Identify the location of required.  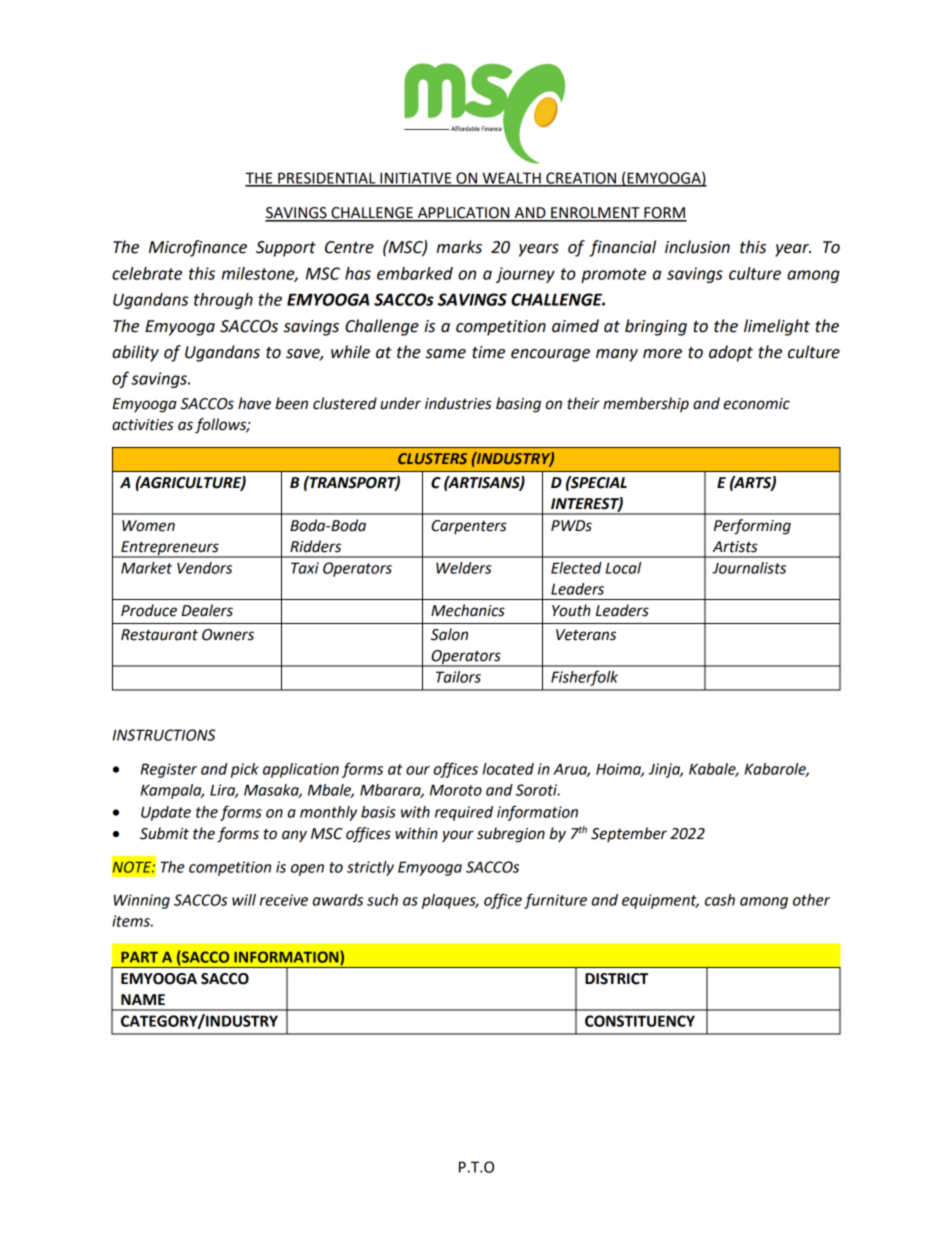
(464, 813).
